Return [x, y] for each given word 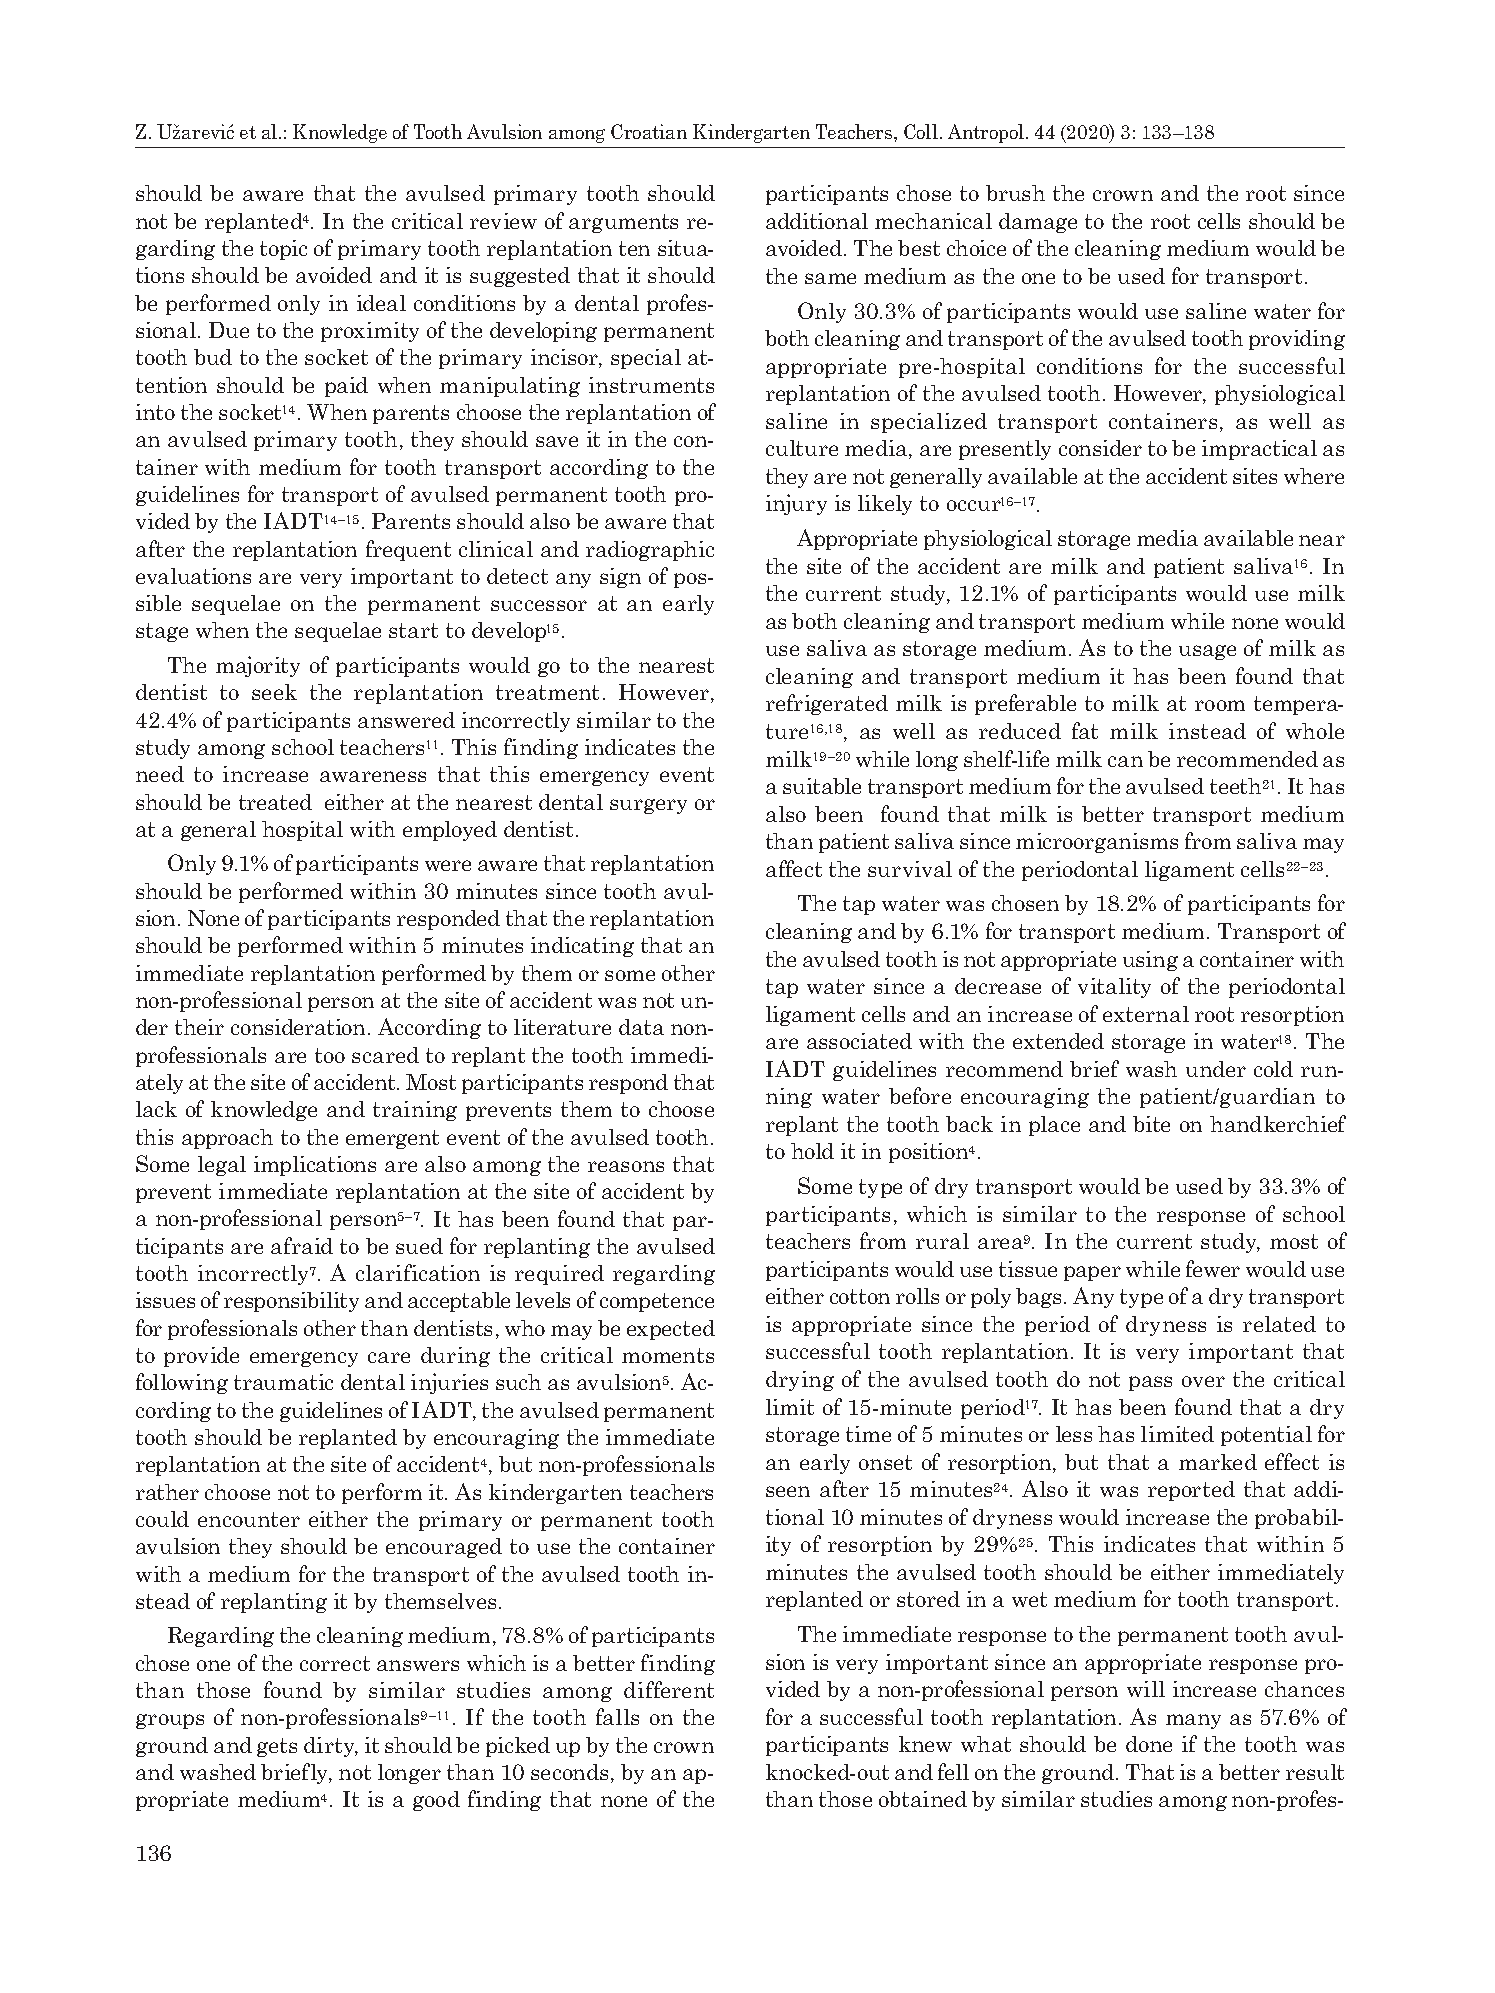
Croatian [649, 131]
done [1149, 1744]
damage [1038, 223]
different [669, 1689]
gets [277, 1747]
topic [283, 250]
